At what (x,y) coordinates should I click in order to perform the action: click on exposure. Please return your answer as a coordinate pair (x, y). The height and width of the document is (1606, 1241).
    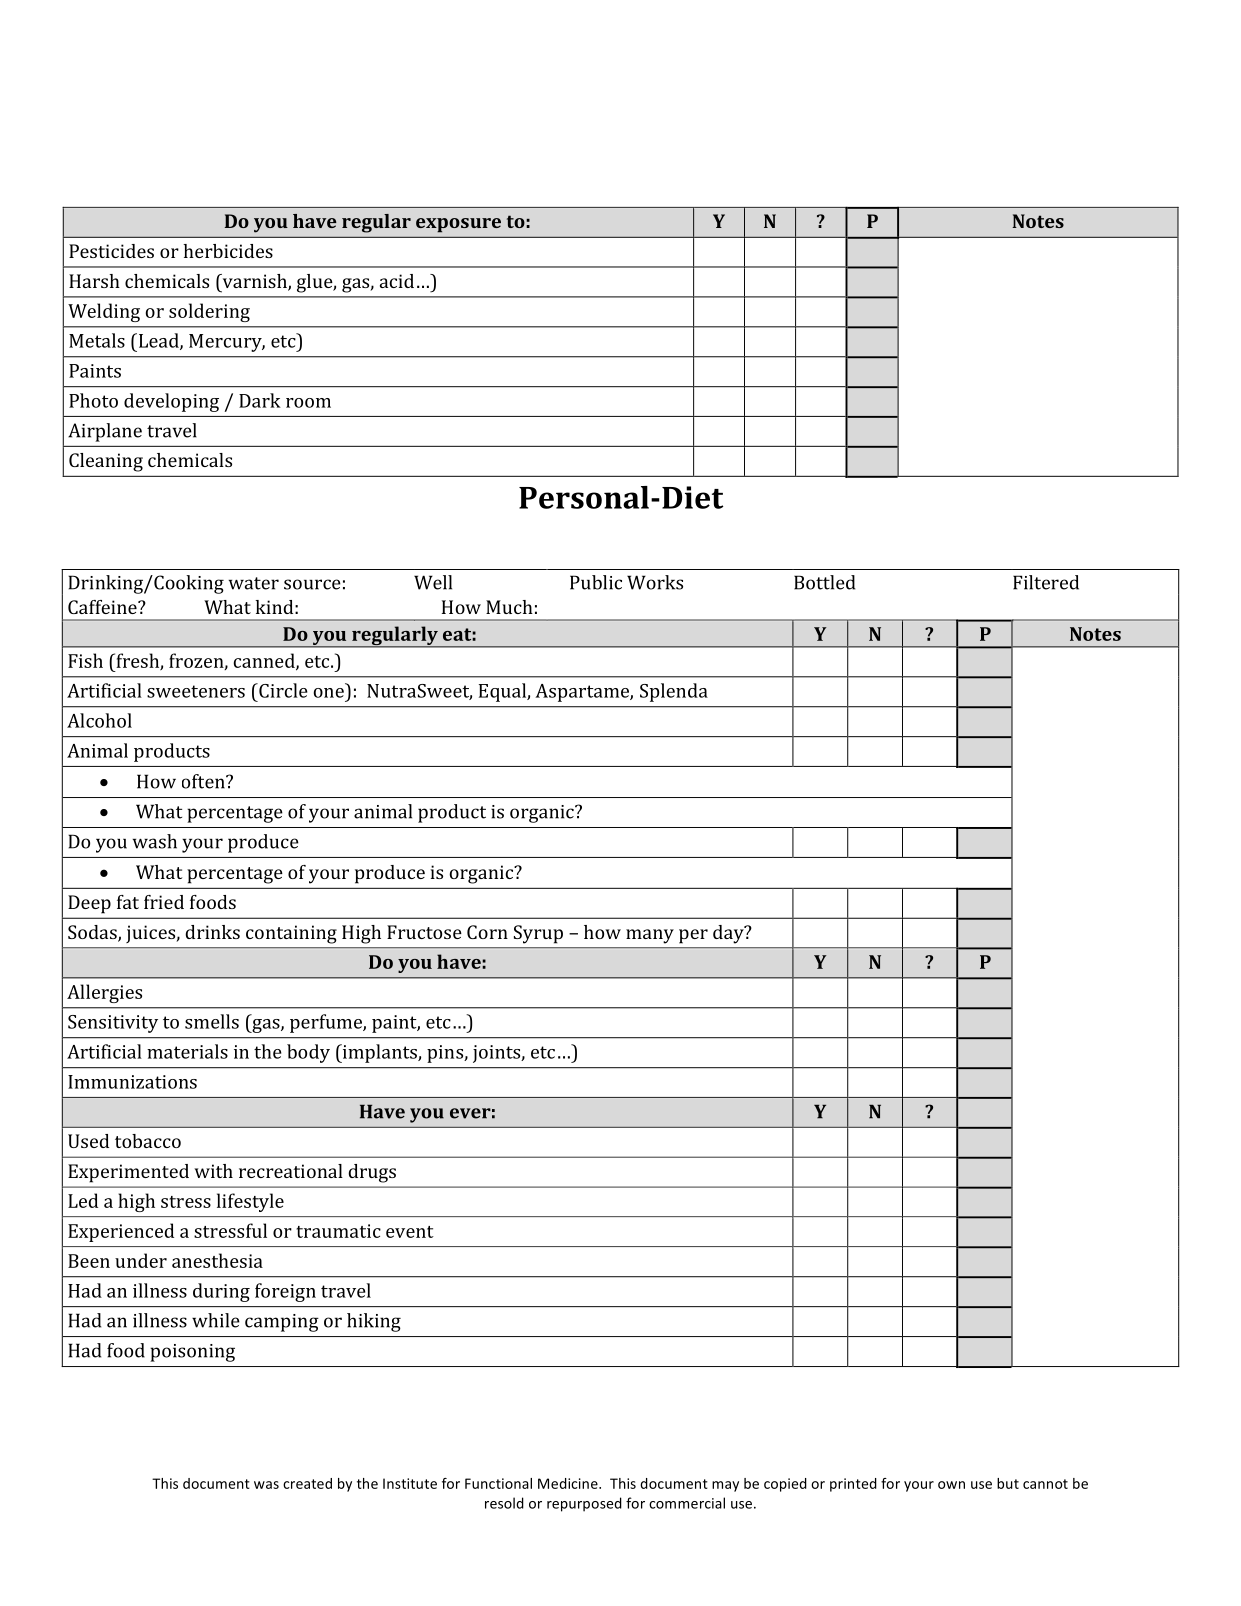
    Looking at the image, I should click on (458, 225).
